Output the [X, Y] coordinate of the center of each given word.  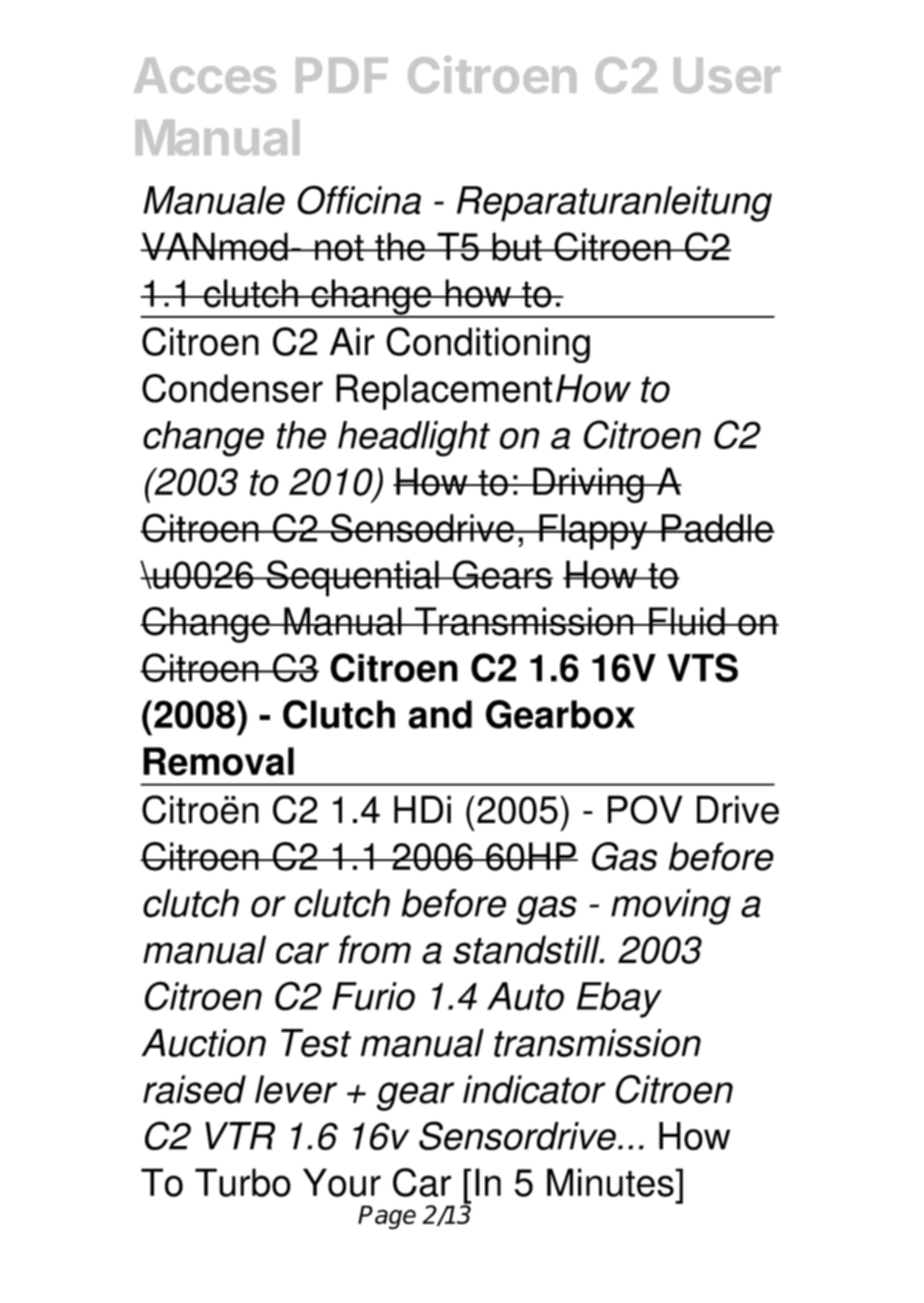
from [374, 949]
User [727, 75]
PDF [342, 75]
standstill [527, 949]
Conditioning [488, 345]
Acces [205, 75]
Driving [588, 485]
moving [671, 907]
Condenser [232, 388]
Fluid [687, 621]
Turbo [243, 1182]
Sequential [352, 578]
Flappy [593, 532]
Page [387, 1217]
